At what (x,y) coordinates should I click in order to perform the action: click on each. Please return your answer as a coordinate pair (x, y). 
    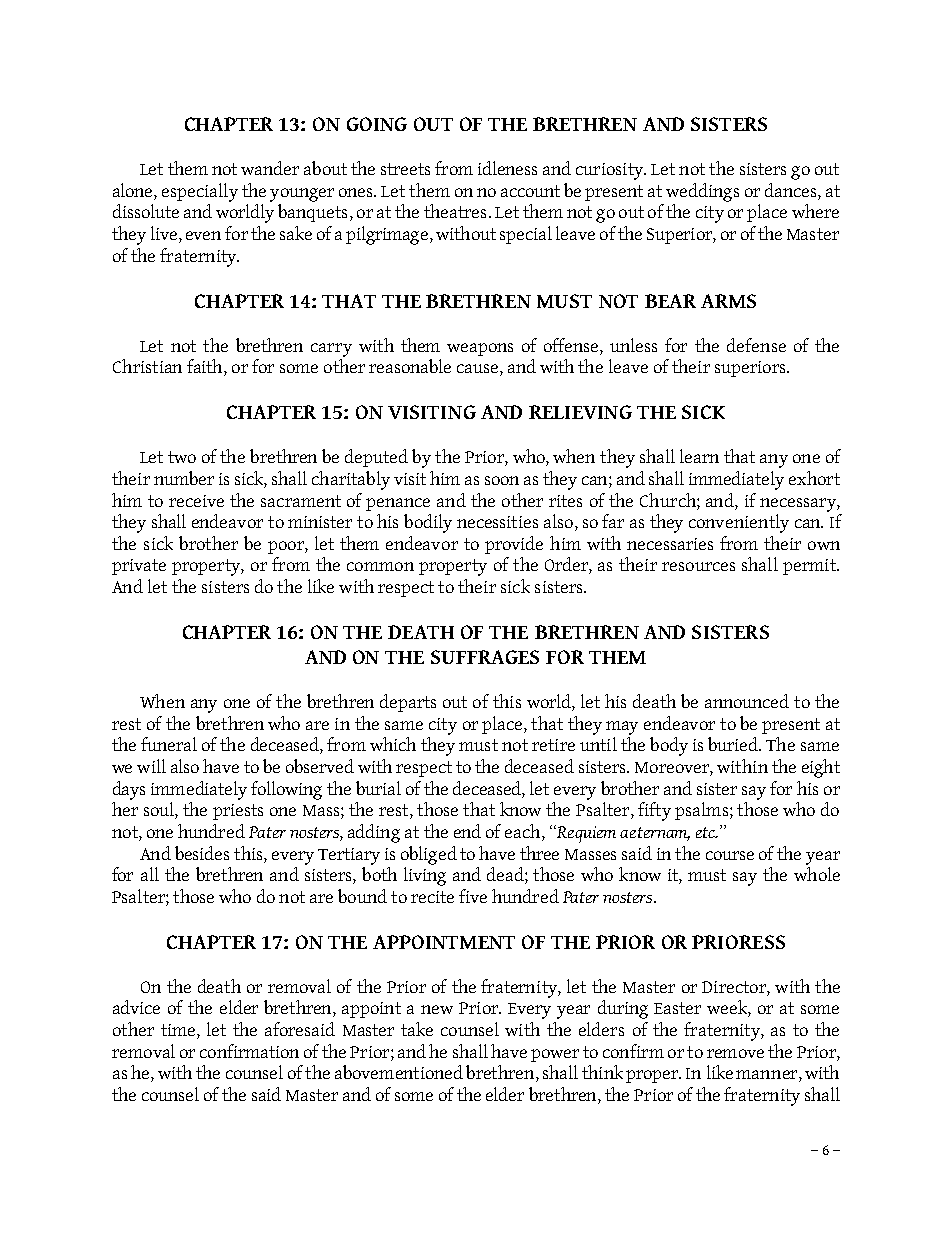
    Looking at the image, I should click on (524, 832).
